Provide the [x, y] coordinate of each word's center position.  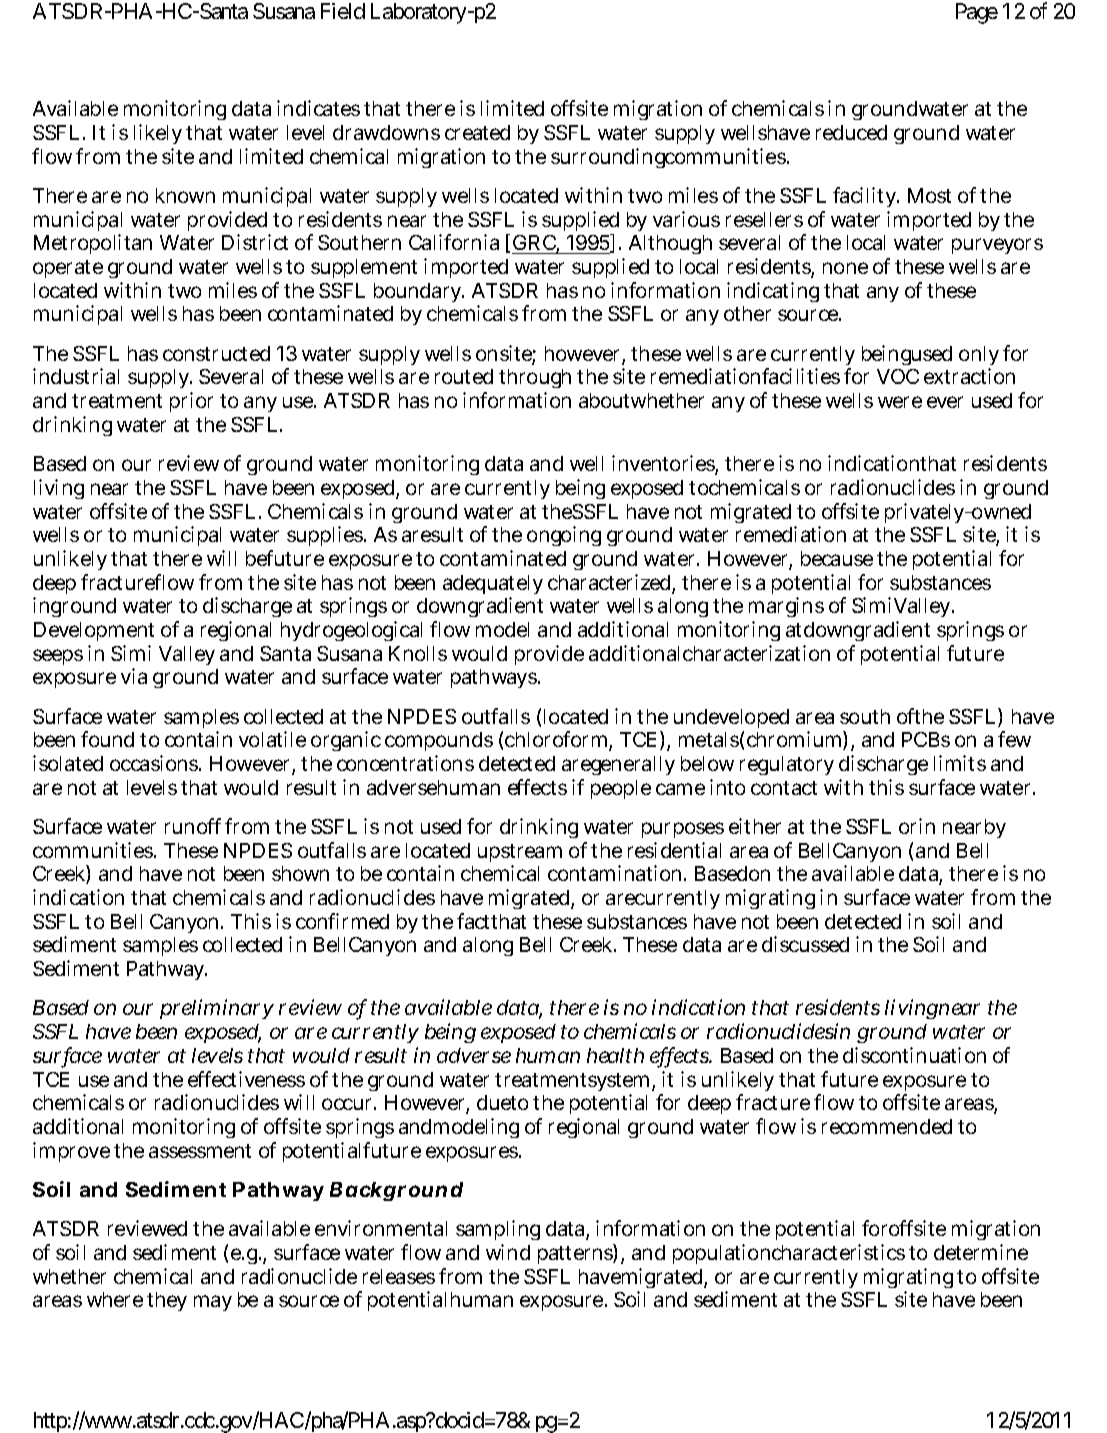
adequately [493, 586]
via [134, 676]
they [167, 1301]
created [477, 132]
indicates [318, 108]
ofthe [920, 716]
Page [977, 13]
